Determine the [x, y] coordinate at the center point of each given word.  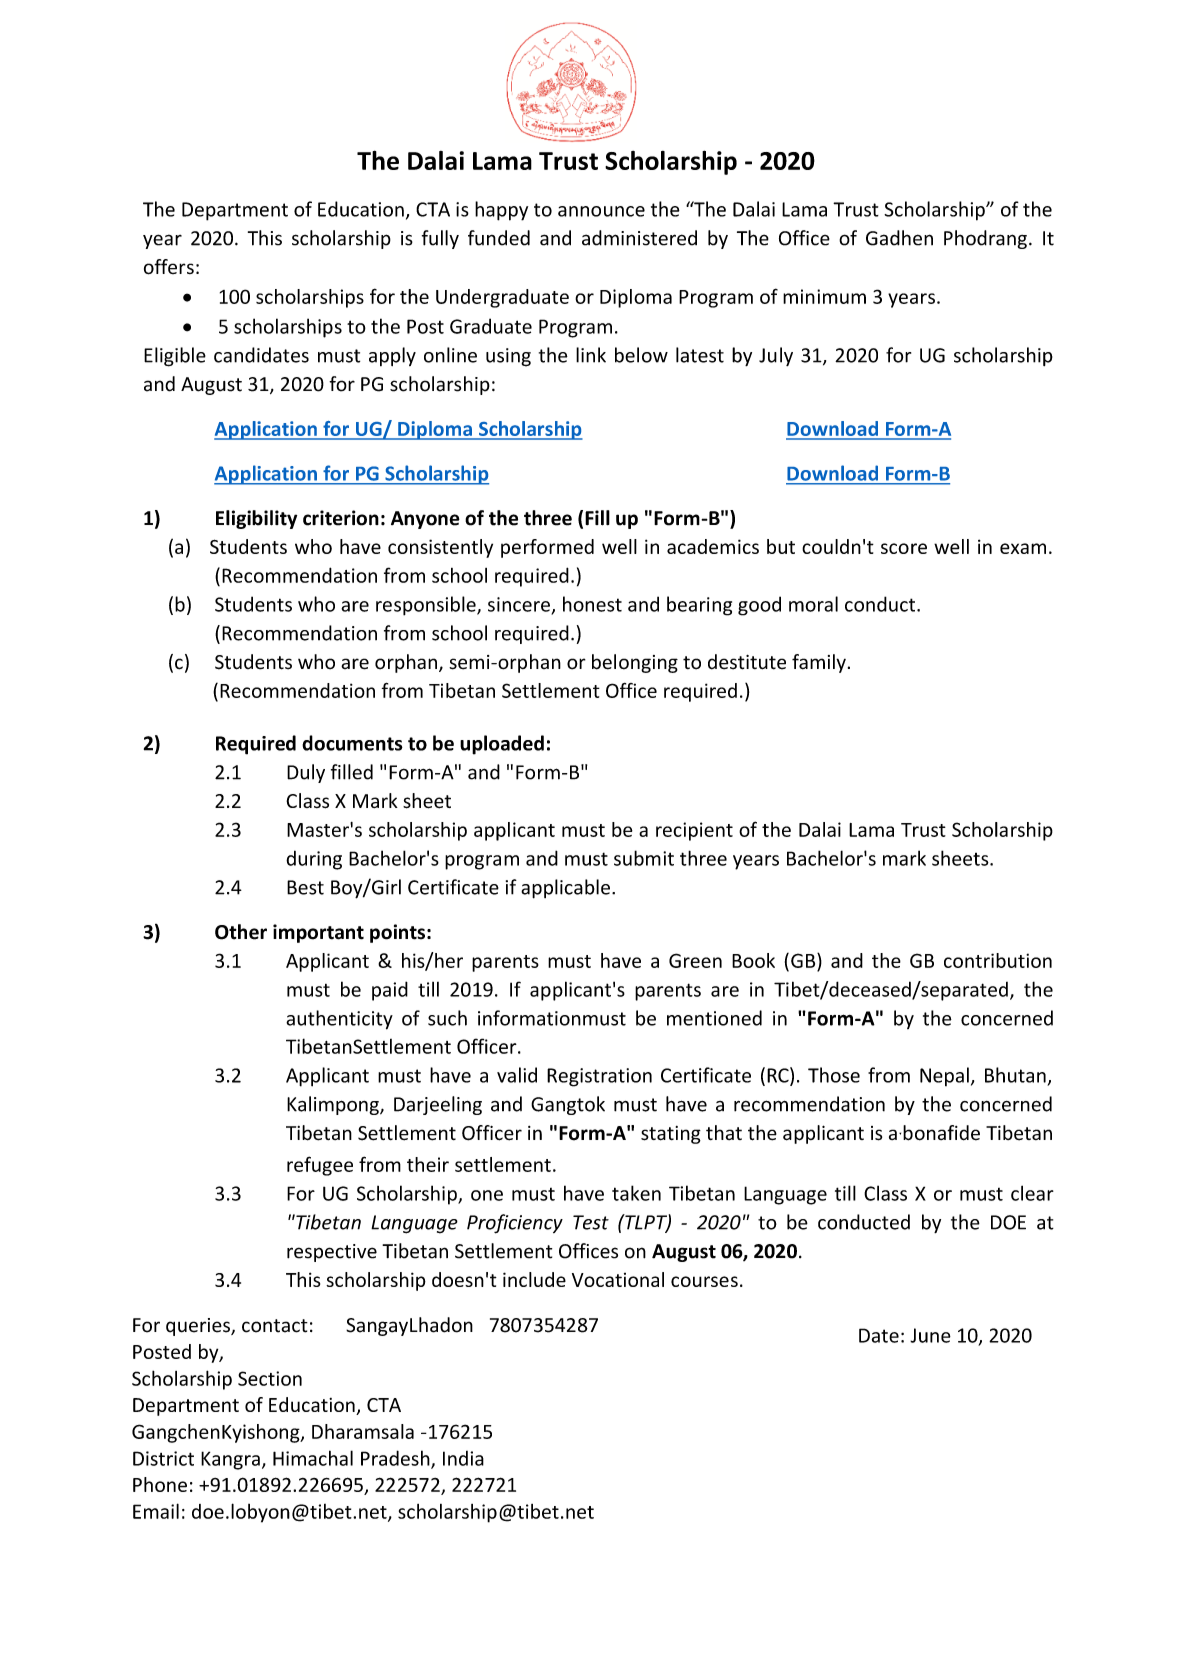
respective [332, 1253]
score [904, 548]
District [163, 1458]
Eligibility [256, 519]
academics [713, 546]
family [819, 663]
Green [695, 960]
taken [636, 1193]
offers [169, 267]
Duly [306, 773]
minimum [824, 296]
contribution [998, 960]
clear [1032, 1193]
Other [241, 932]
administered [639, 238]
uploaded [502, 745]
